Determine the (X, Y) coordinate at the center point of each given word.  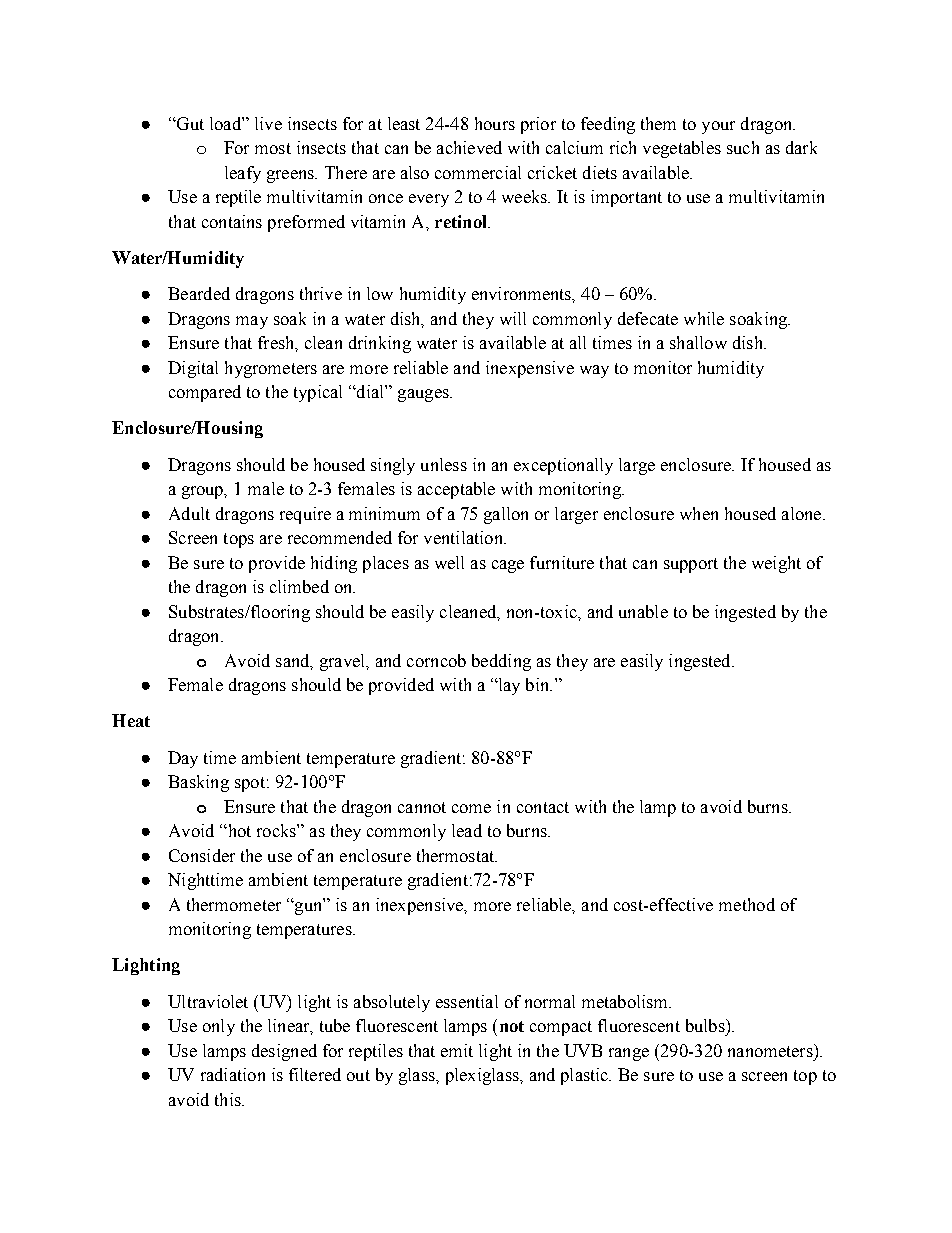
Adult (189, 513)
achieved (469, 147)
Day (183, 759)
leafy (243, 174)
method (747, 904)
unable (643, 611)
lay (508, 686)
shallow (698, 342)
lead (467, 830)
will (513, 318)
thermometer (234, 904)
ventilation (464, 537)
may (252, 322)
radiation (233, 1074)
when (699, 513)
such (743, 147)
